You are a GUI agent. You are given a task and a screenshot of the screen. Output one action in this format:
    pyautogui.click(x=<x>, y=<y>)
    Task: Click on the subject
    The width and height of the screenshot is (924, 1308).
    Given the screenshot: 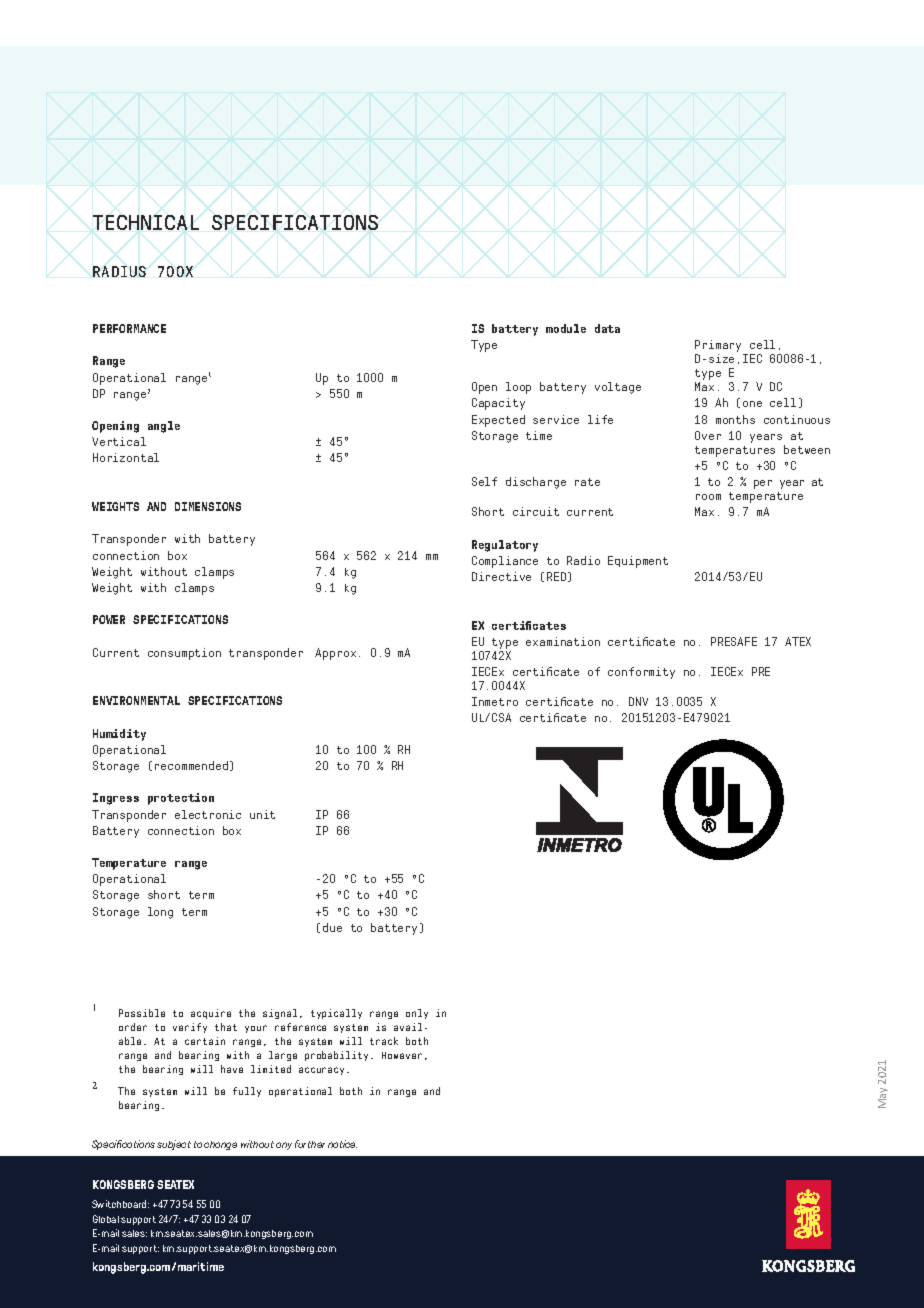 What is the action you would take?
    pyautogui.click(x=174, y=1145)
